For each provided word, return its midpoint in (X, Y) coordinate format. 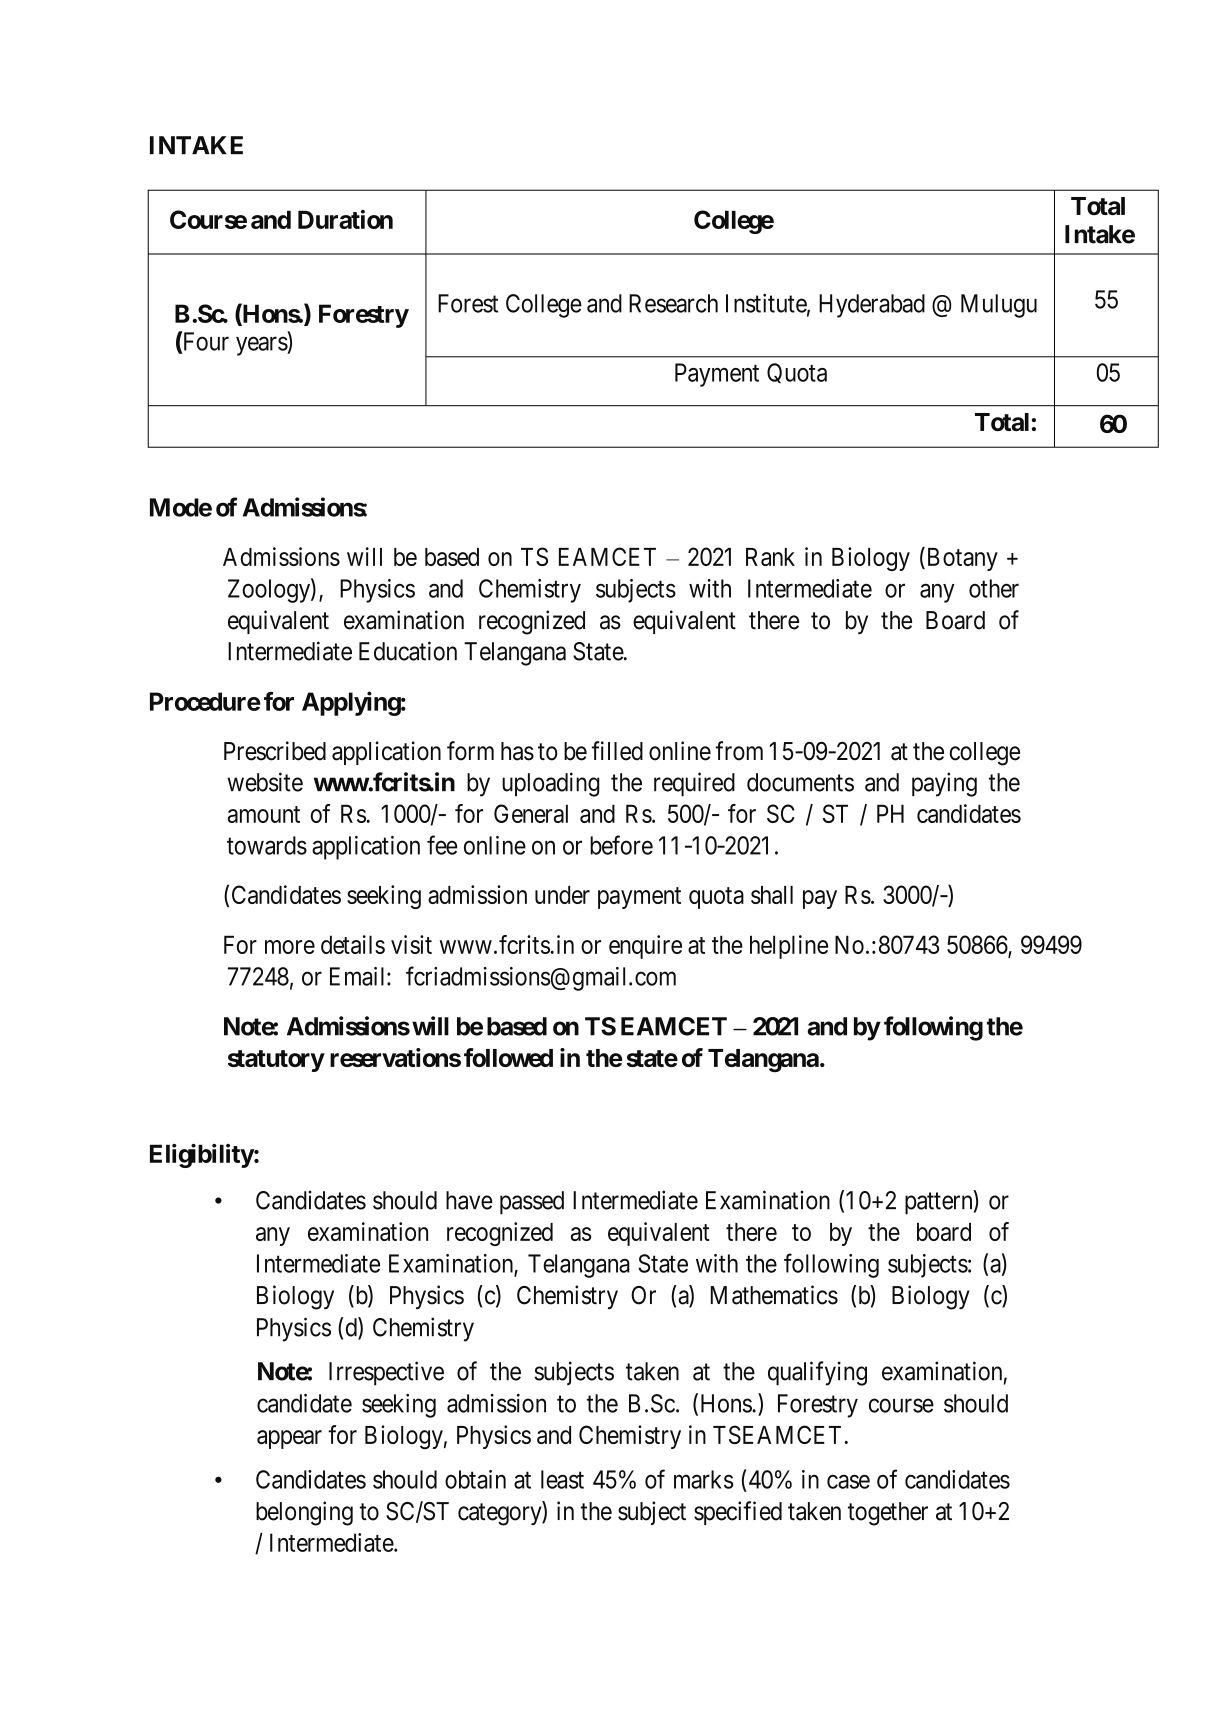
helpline (789, 947)
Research (673, 303)
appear (289, 1439)
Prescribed (275, 751)
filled (617, 751)
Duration (345, 219)
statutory (276, 1061)
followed (508, 1057)
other (994, 588)
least (562, 1479)
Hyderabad (872, 306)
